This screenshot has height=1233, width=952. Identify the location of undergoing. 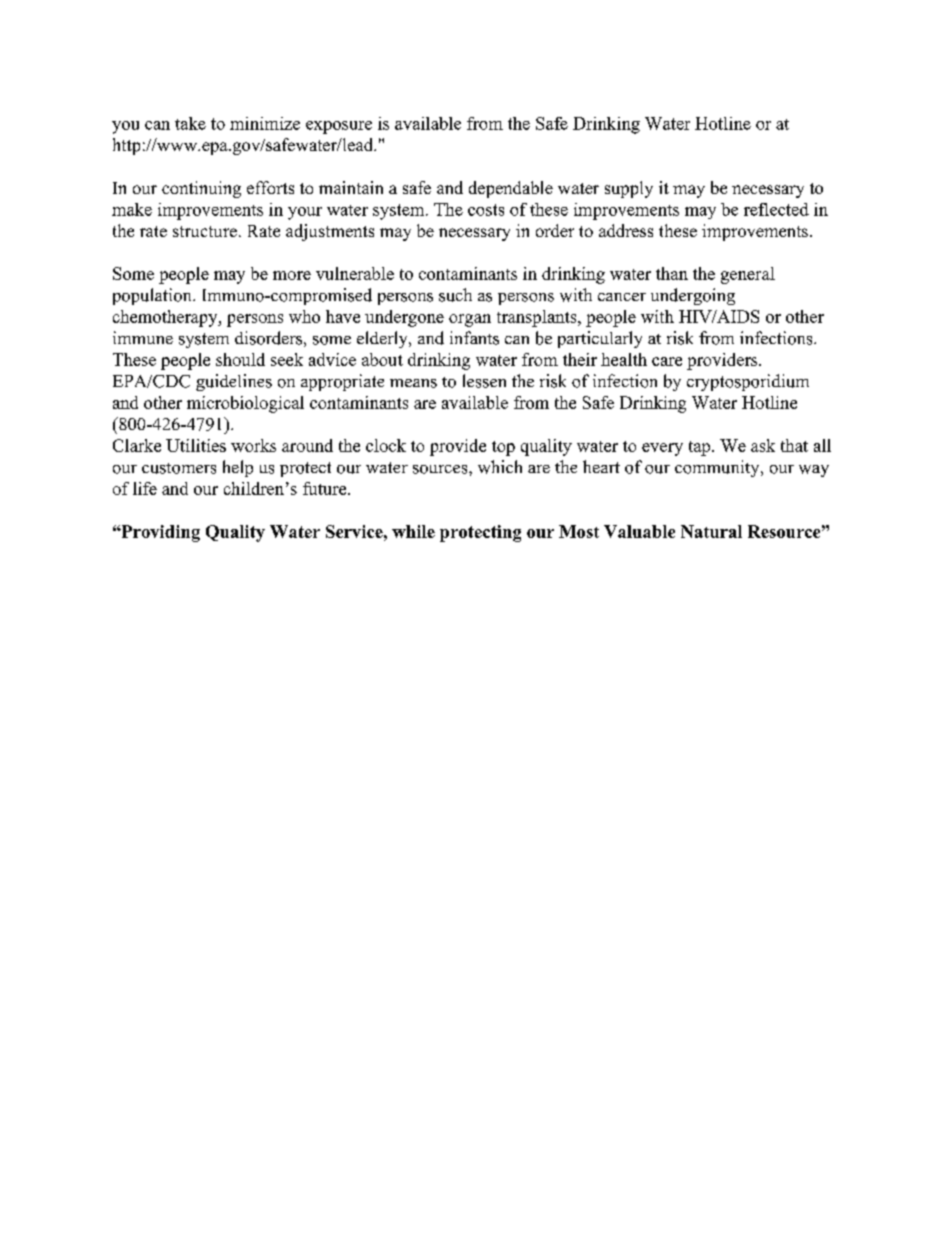
(693, 296).
